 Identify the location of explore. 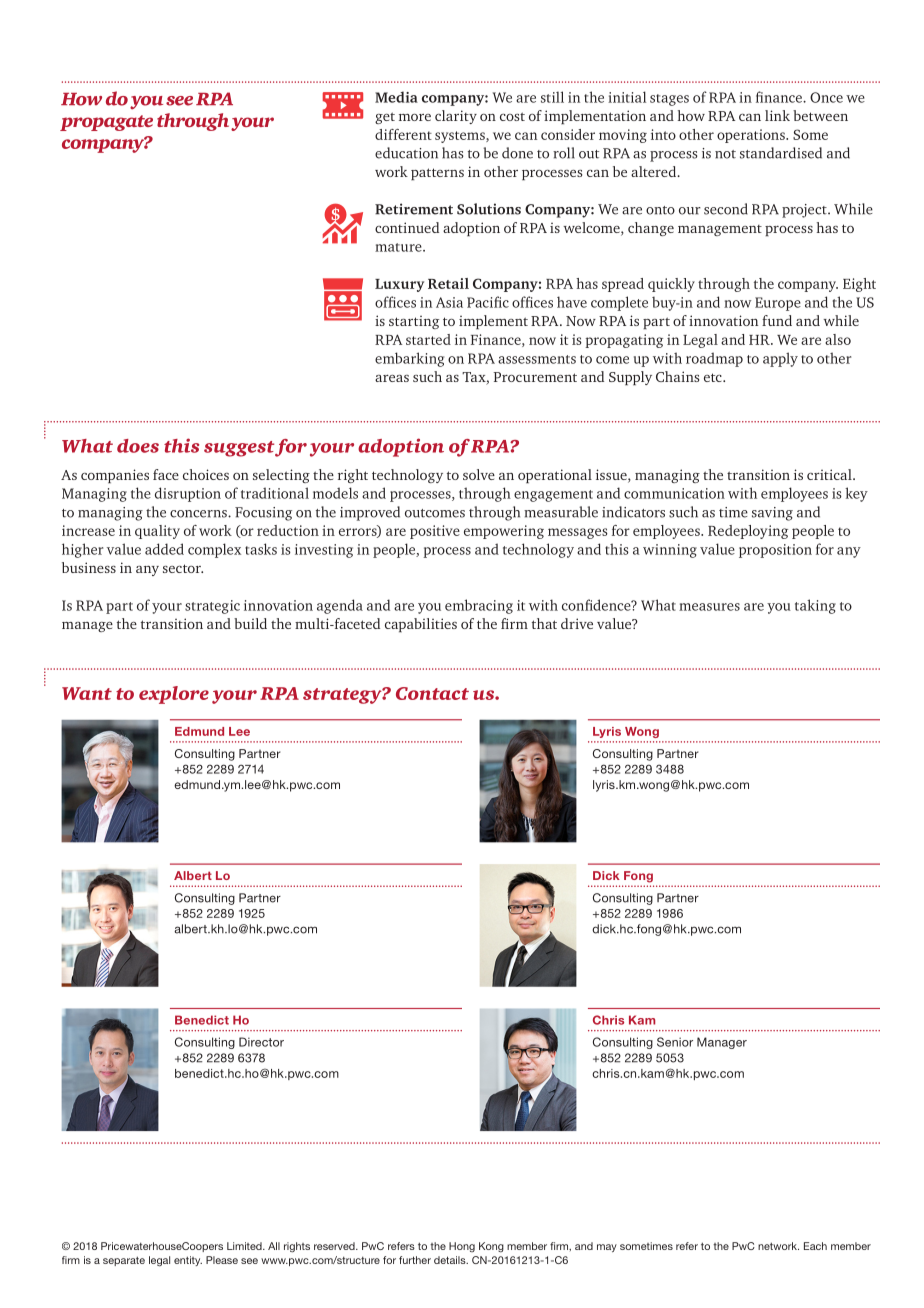
(174, 695).
